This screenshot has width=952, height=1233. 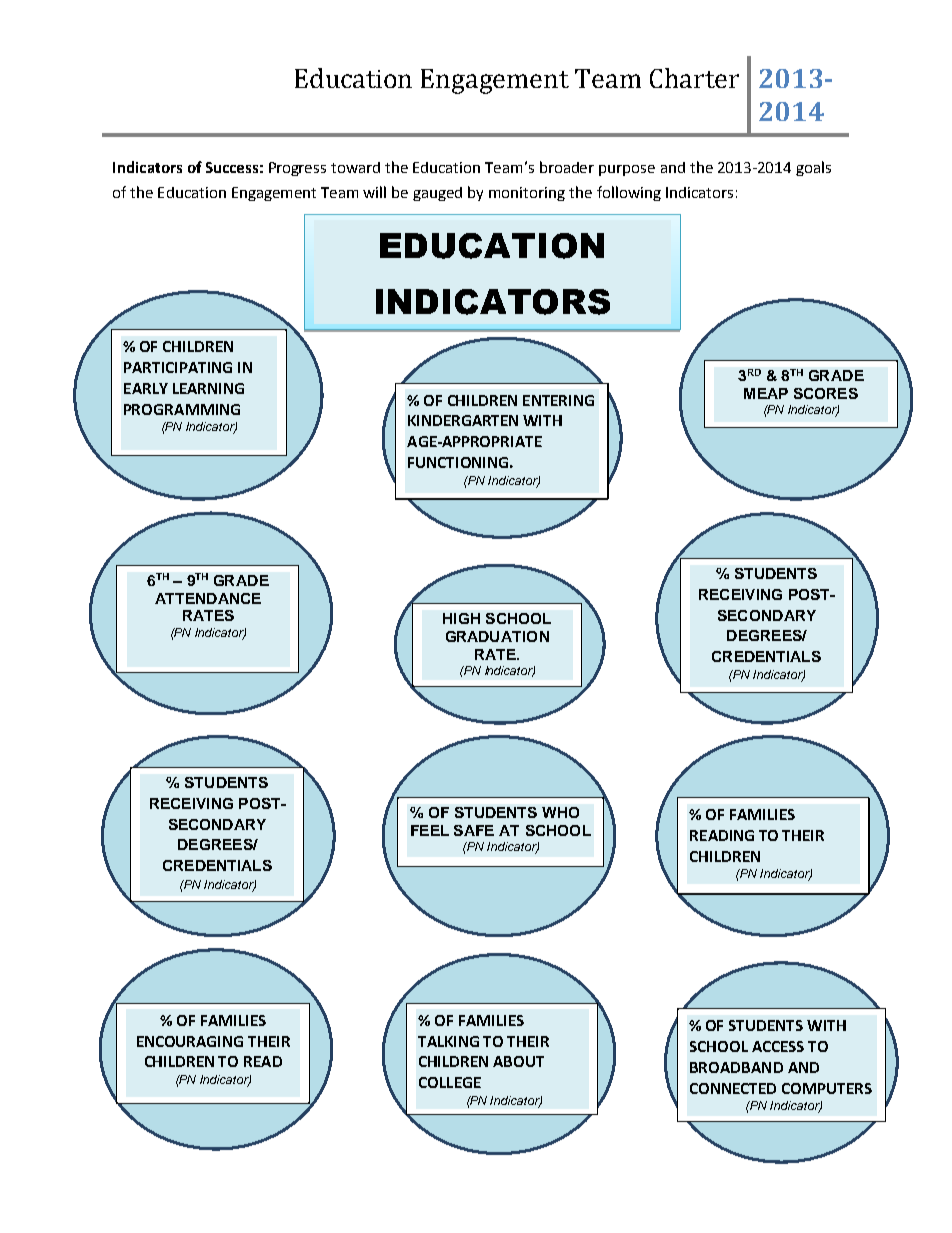 I want to click on SCORES, so click(x=826, y=393).
